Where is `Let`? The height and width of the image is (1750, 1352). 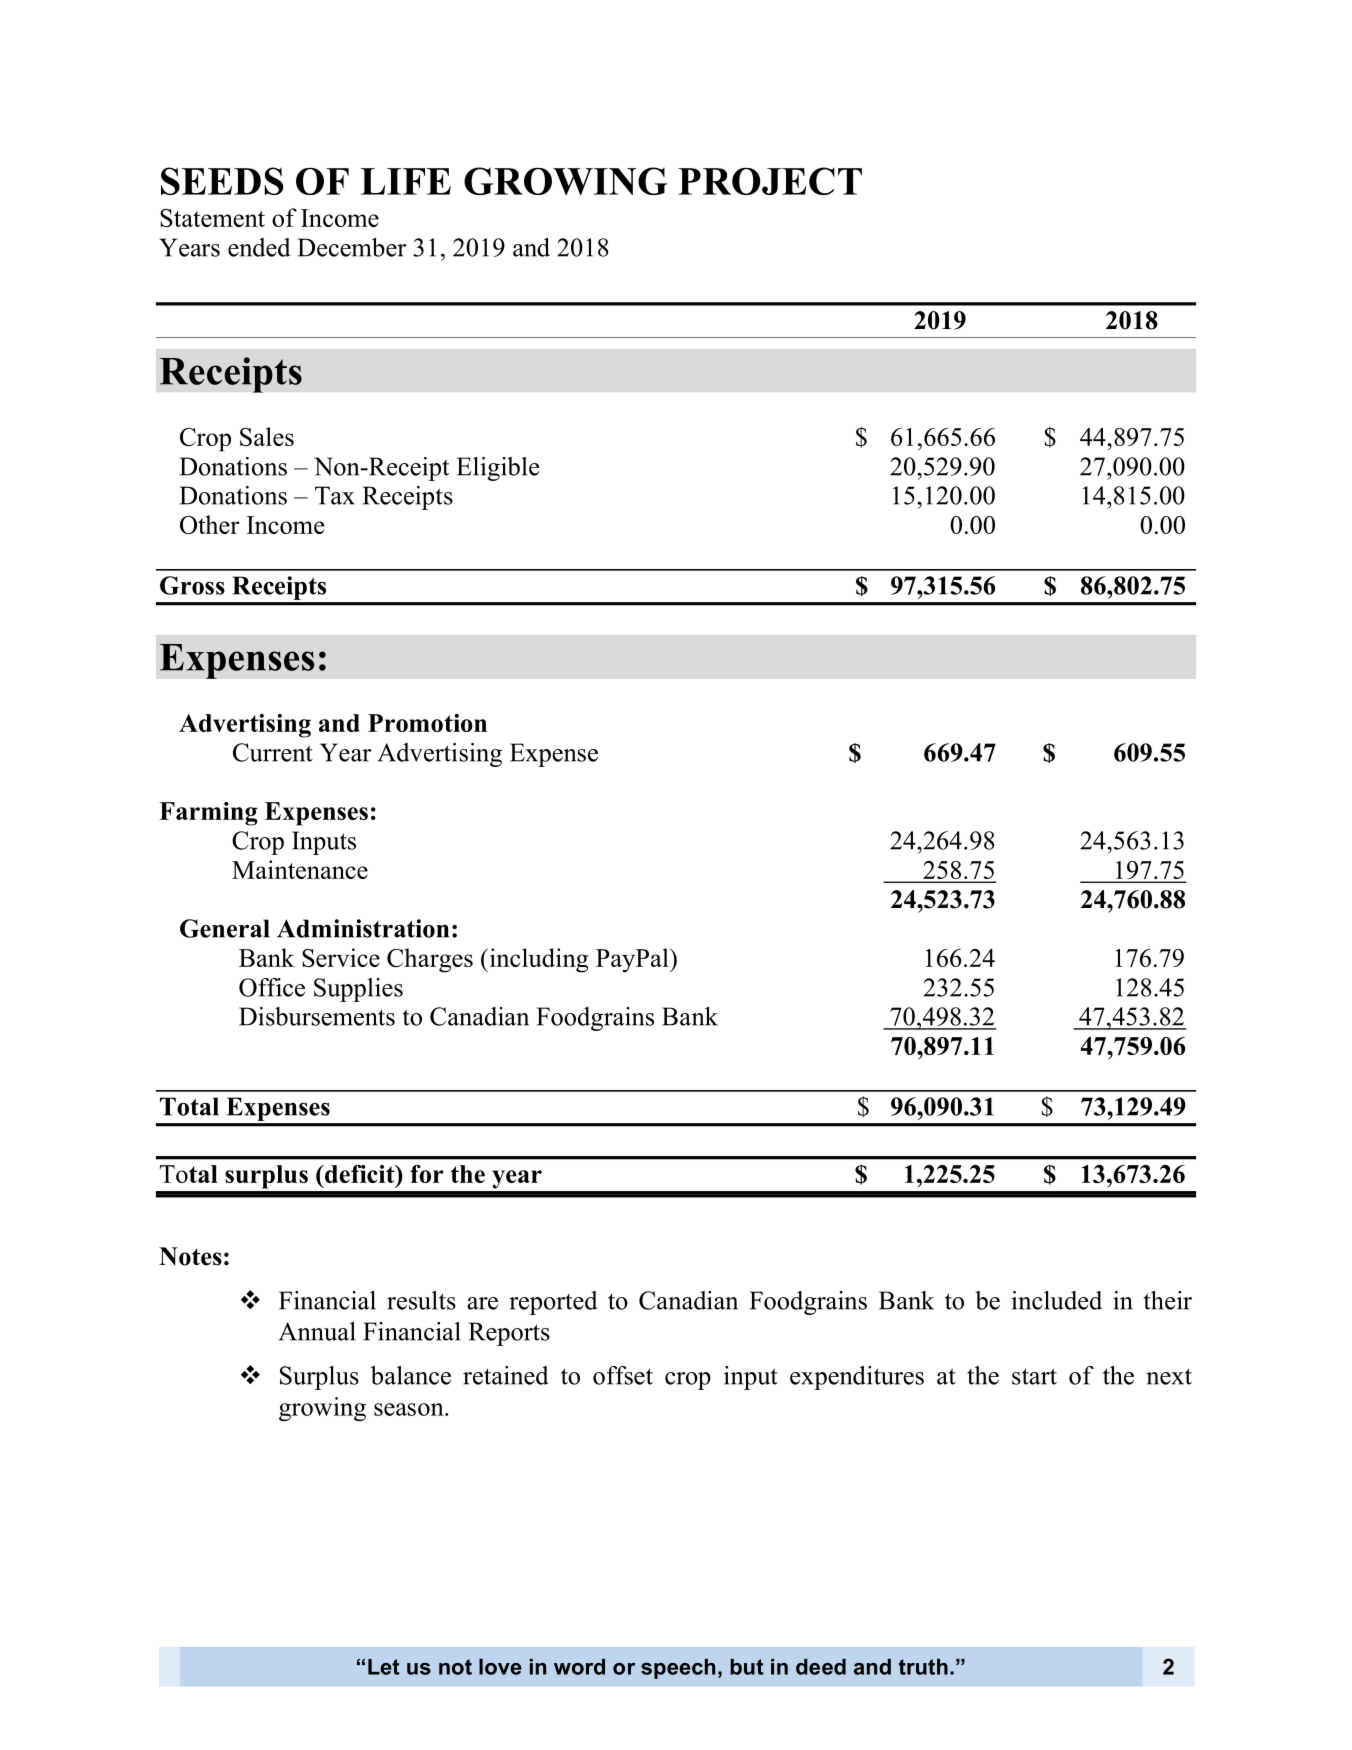 Let is located at coordinates (383, 1667).
